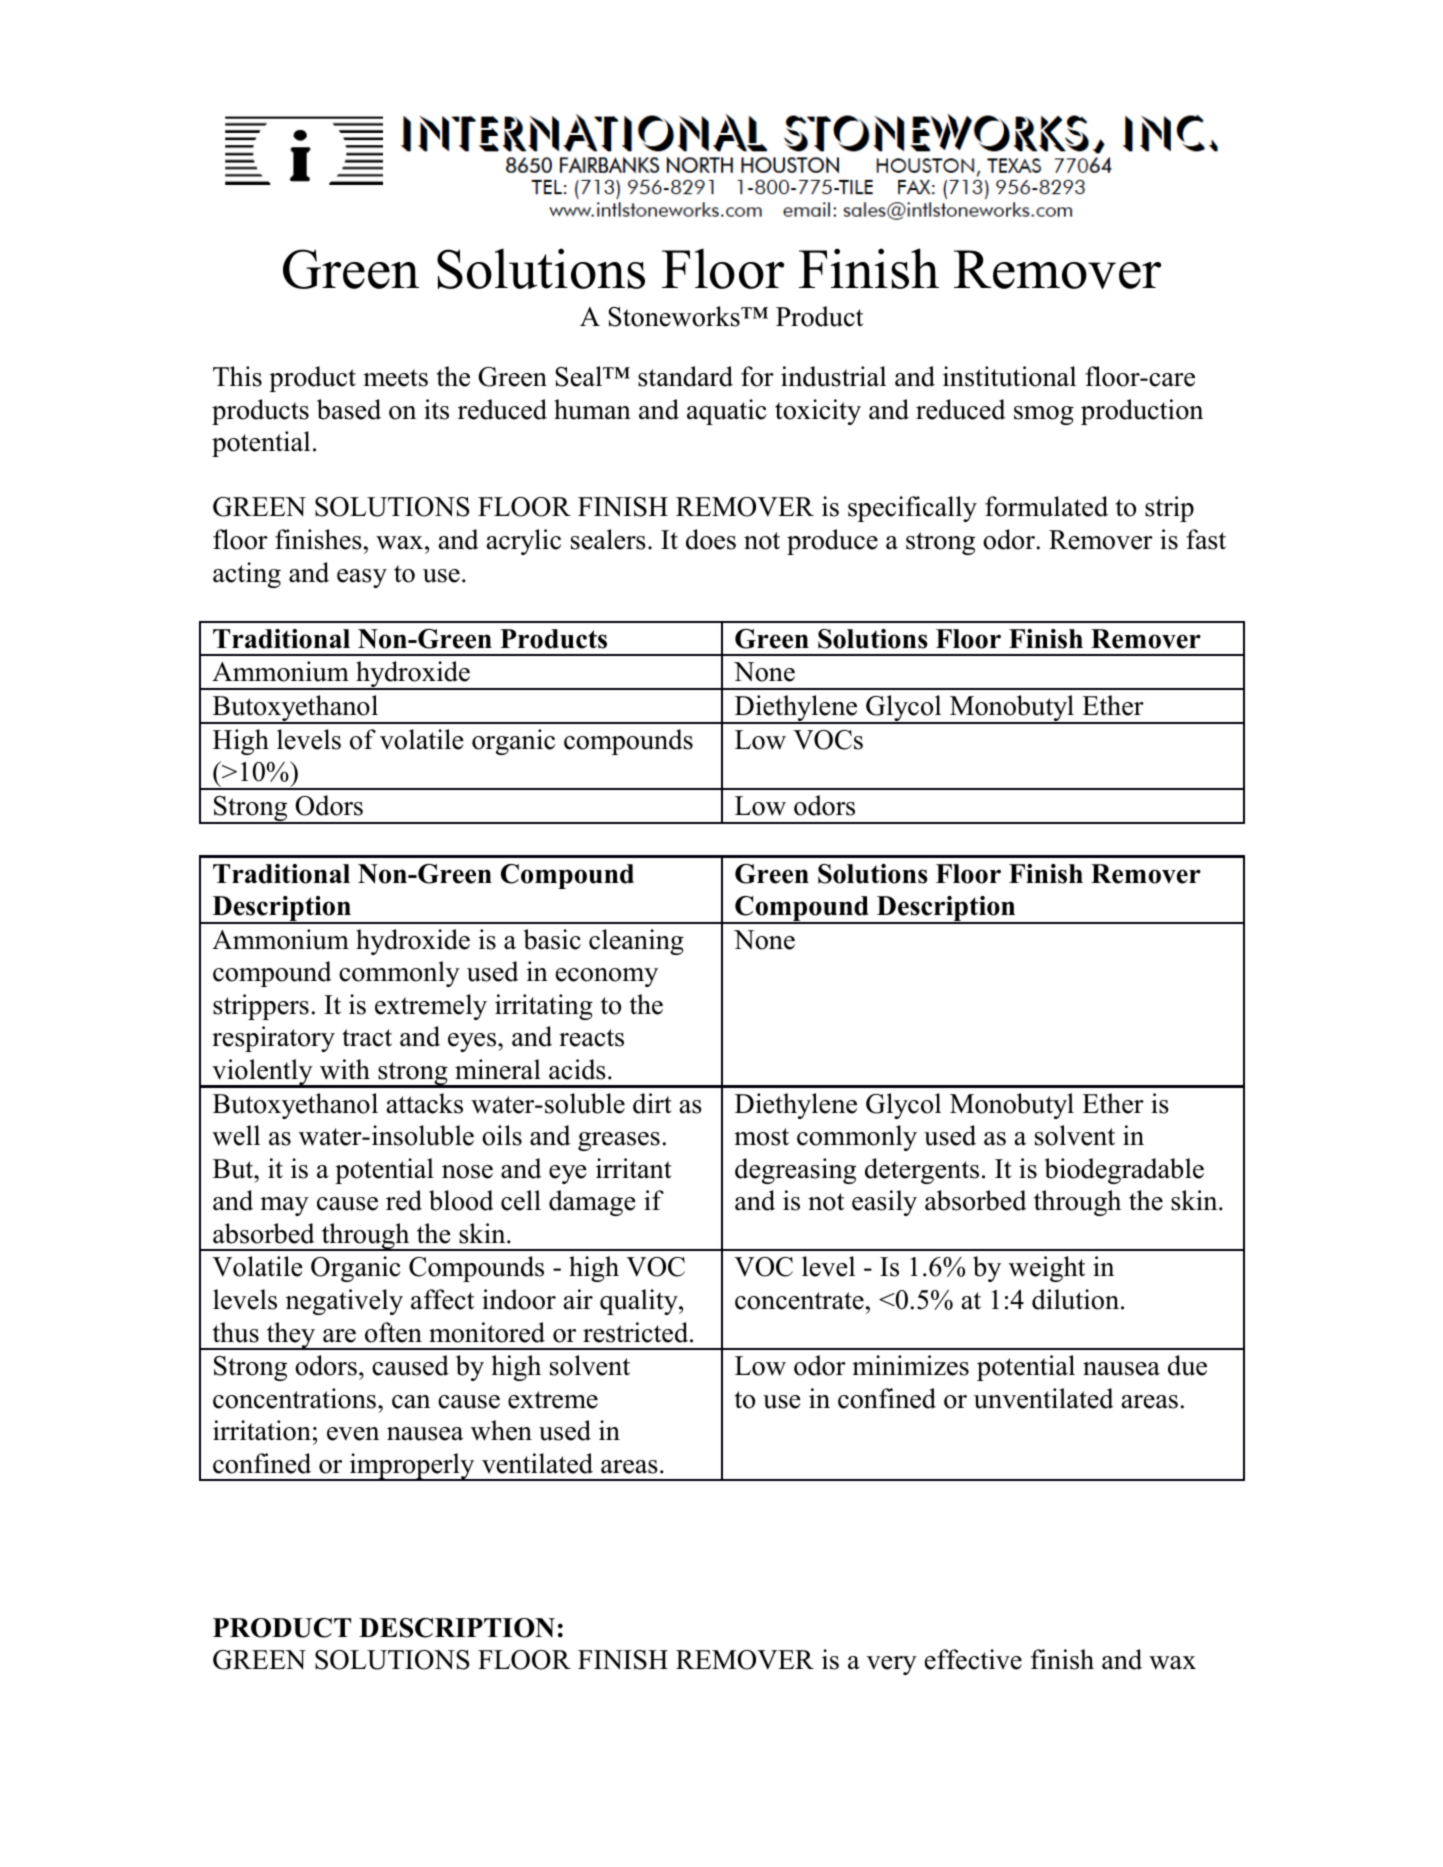 The width and height of the image is (1443, 1867). What do you see at coordinates (1206, 539) in the image?
I see `fast` at bounding box center [1206, 539].
